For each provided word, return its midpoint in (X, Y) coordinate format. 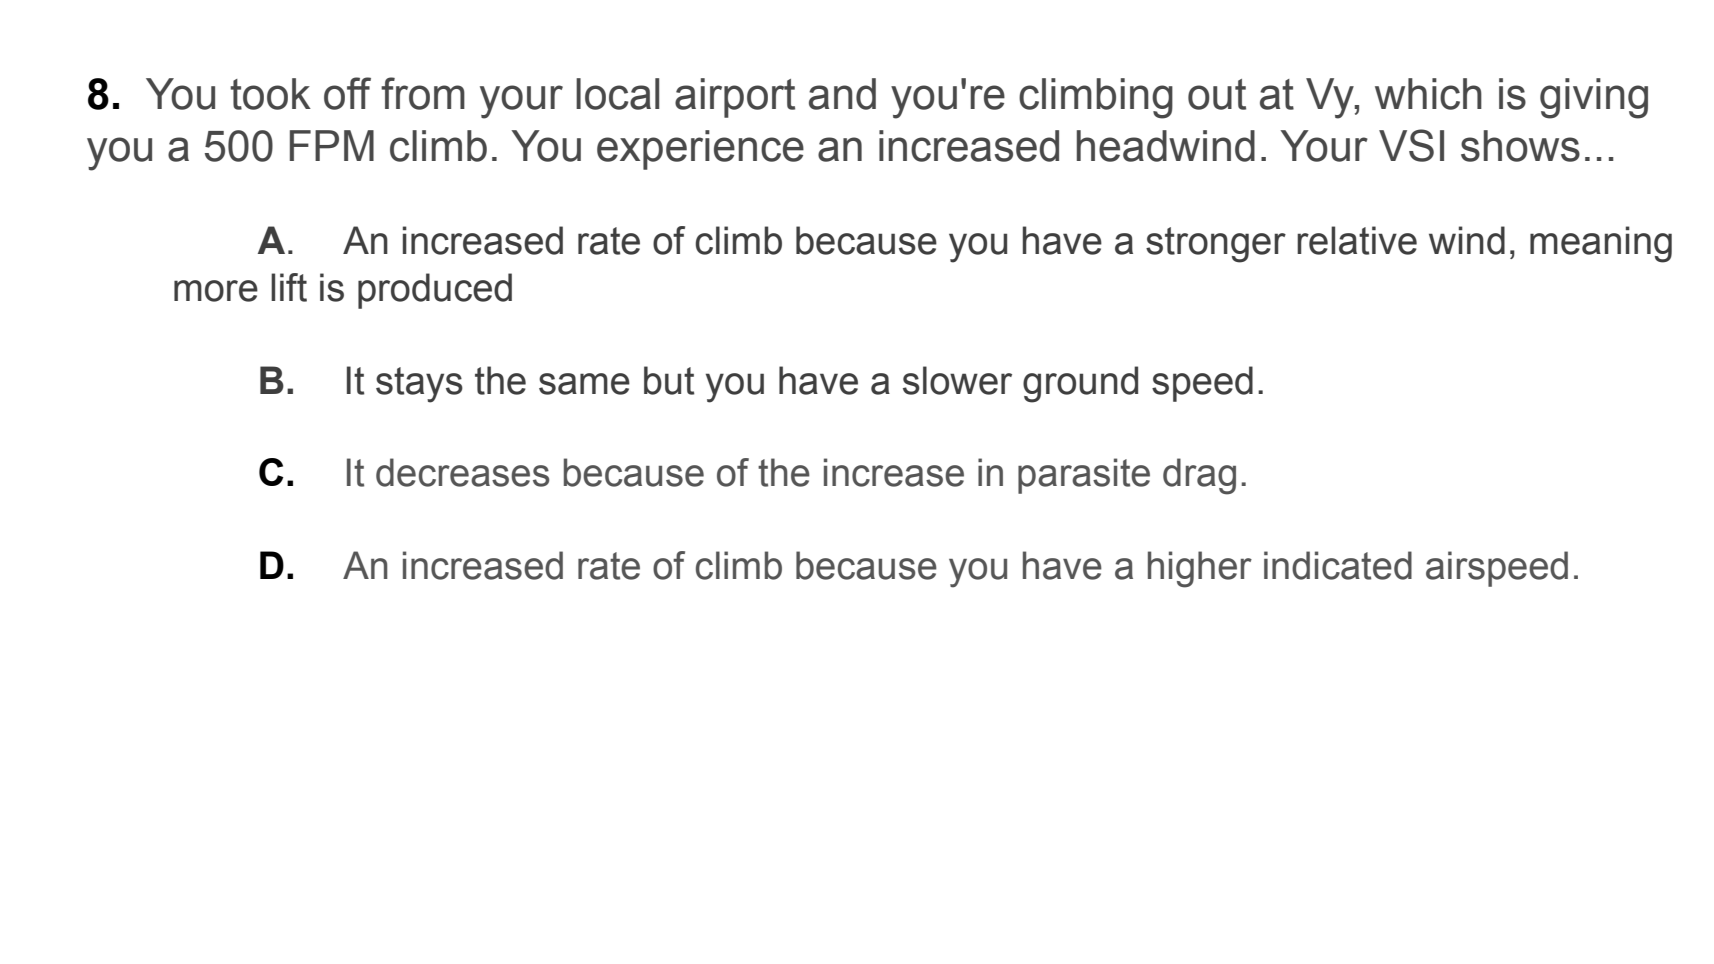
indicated (1338, 565)
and (842, 94)
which (1428, 94)
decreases (463, 472)
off (347, 93)
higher (1200, 569)
